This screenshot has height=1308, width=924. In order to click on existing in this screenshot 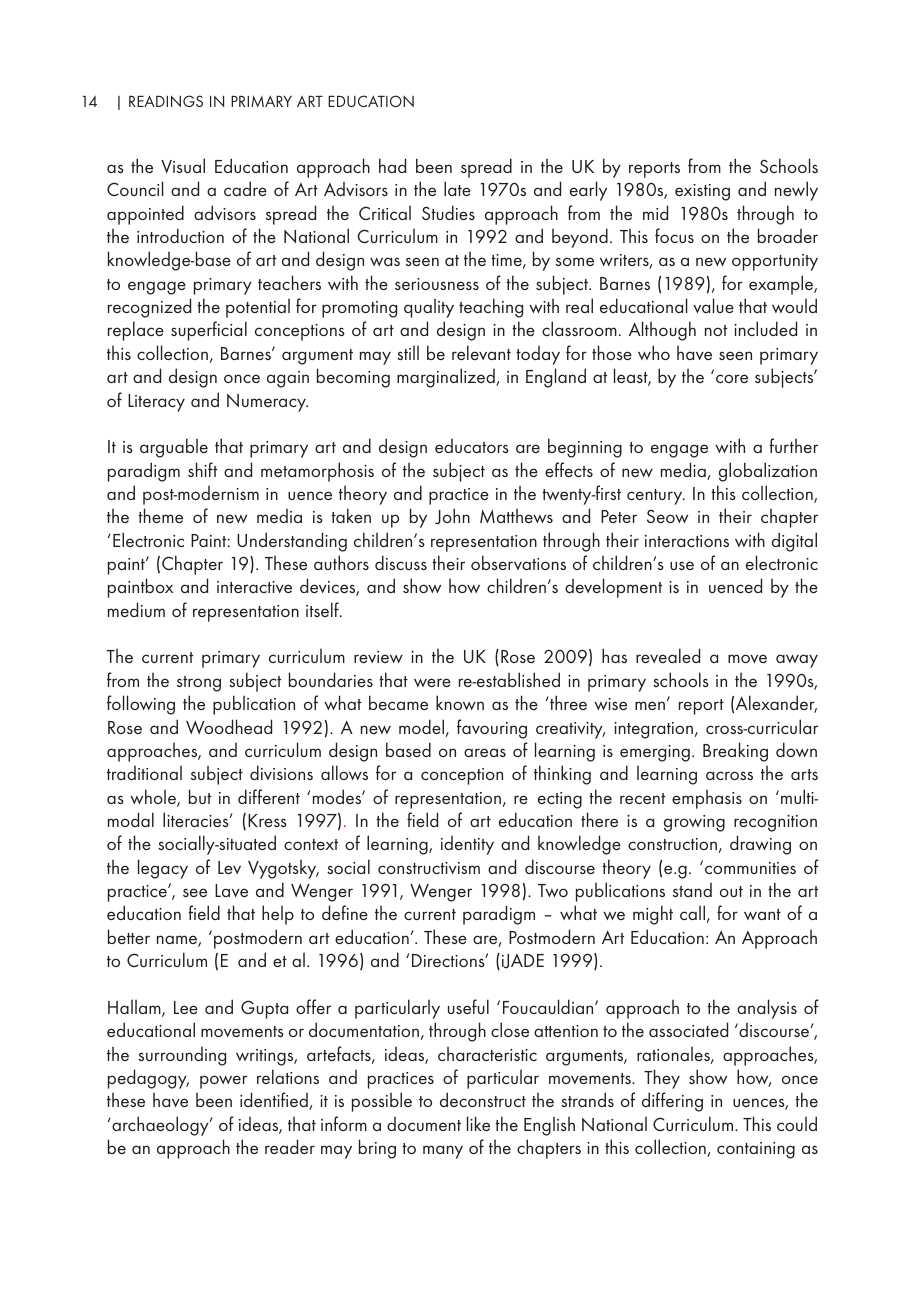, I will do `click(702, 192)`.
